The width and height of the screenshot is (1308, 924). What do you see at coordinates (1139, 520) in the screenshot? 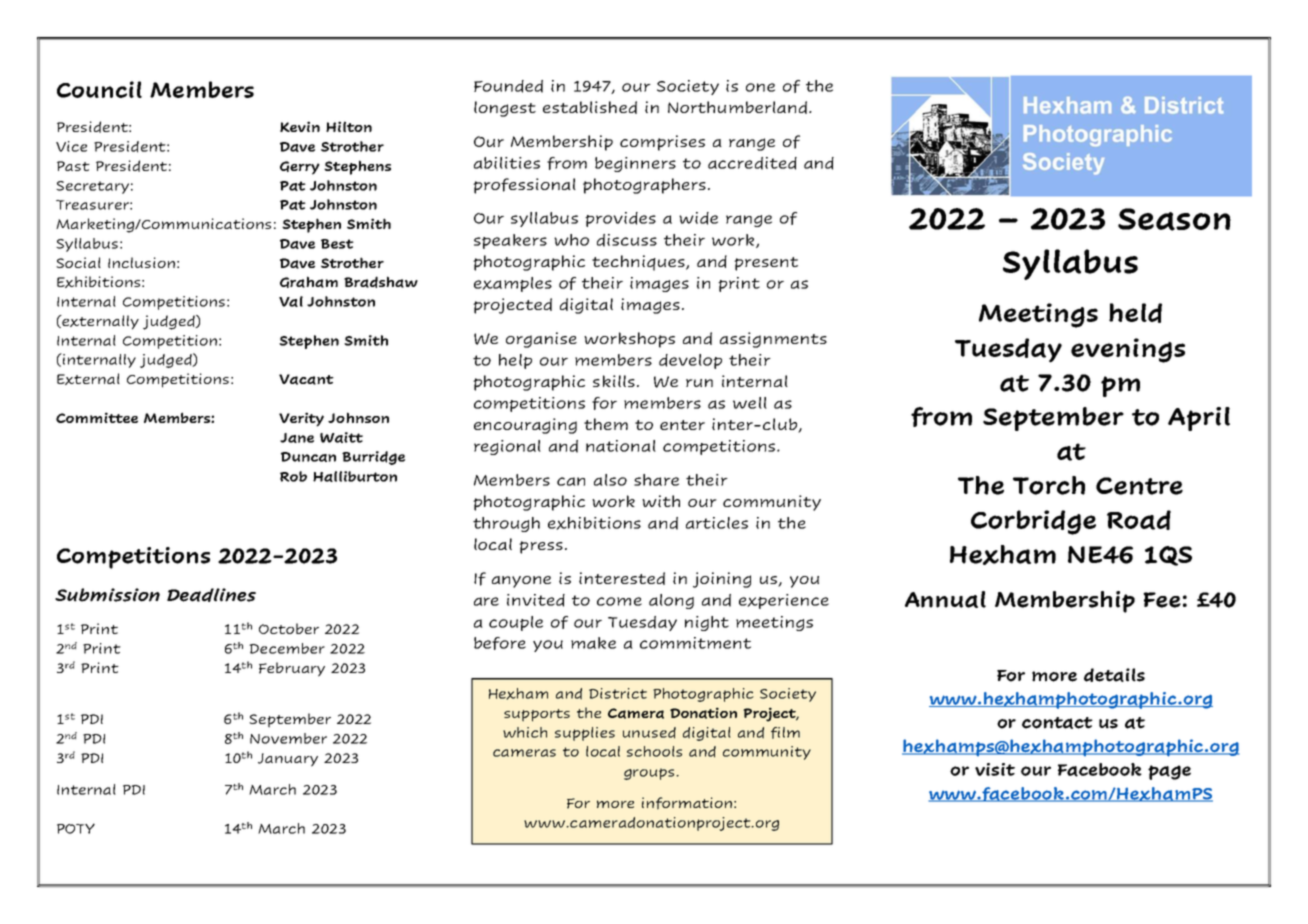
I see `Road` at bounding box center [1139, 520].
